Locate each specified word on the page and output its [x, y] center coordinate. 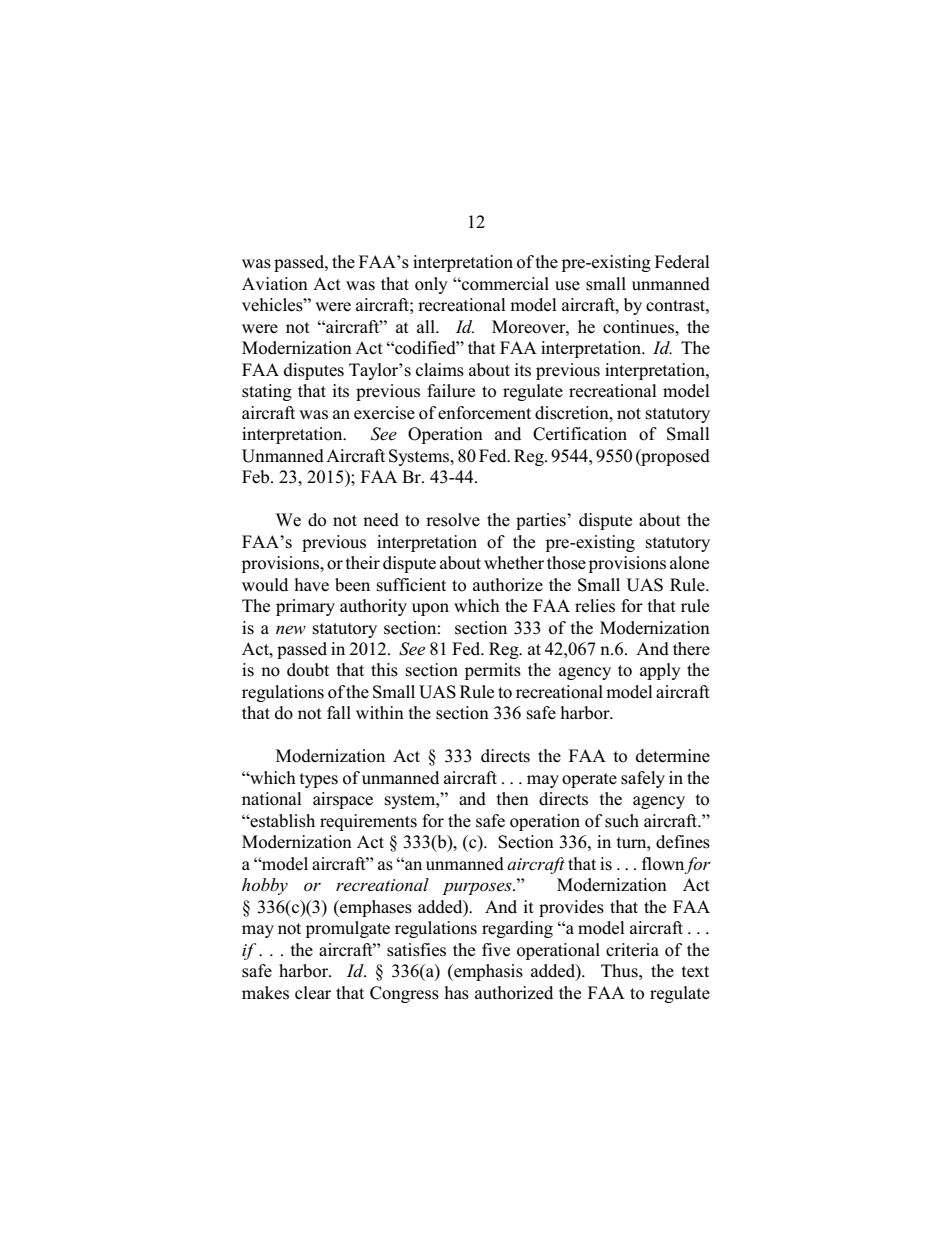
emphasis [487, 972]
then [513, 799]
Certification [580, 434]
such [622, 821]
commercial [504, 284]
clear [313, 993]
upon [430, 609]
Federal [682, 262]
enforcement [484, 413]
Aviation [275, 284]
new [291, 630]
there [691, 649]
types [319, 780]
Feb [257, 477]
